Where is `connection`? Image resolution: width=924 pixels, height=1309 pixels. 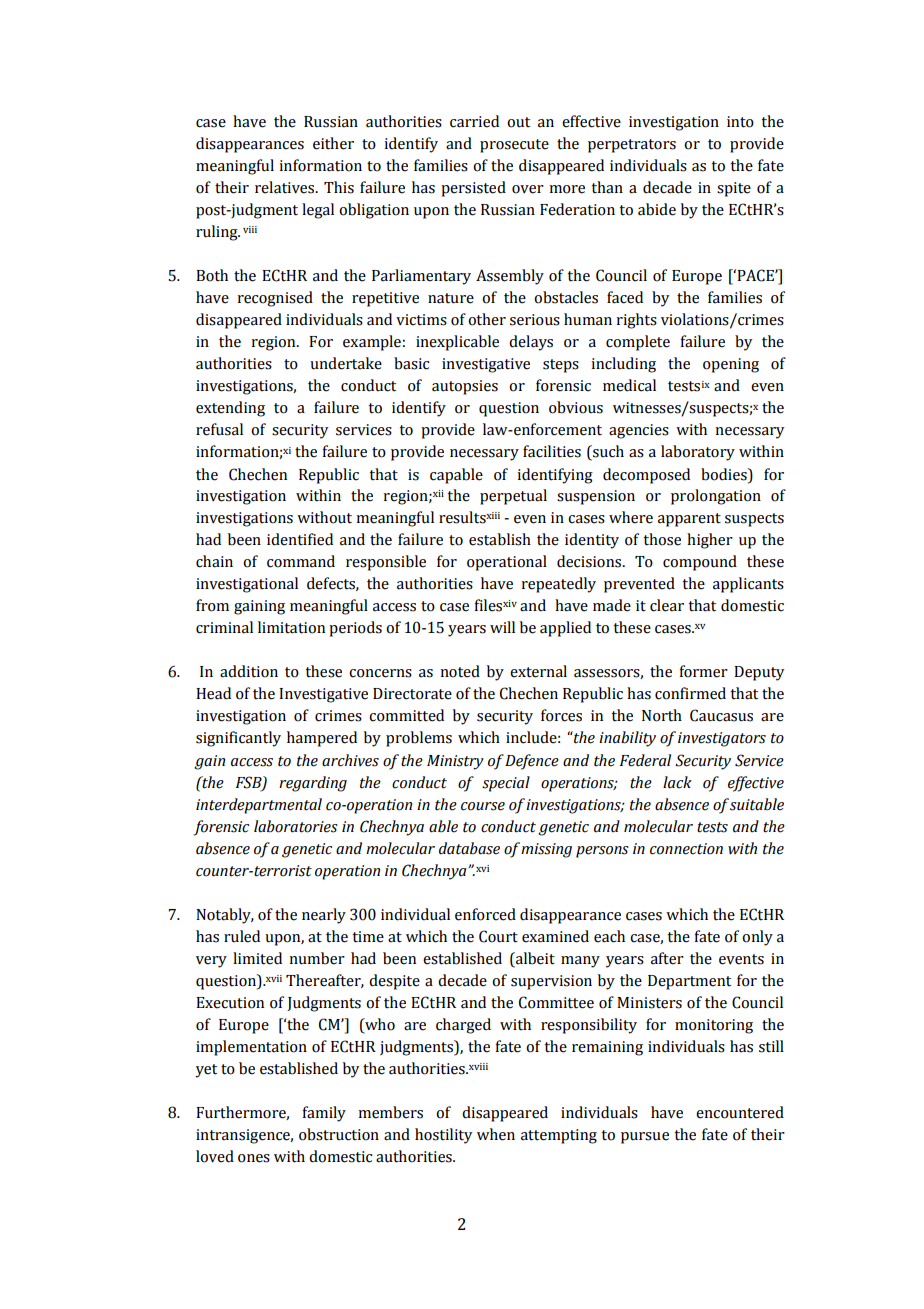
connection is located at coordinates (686, 849).
